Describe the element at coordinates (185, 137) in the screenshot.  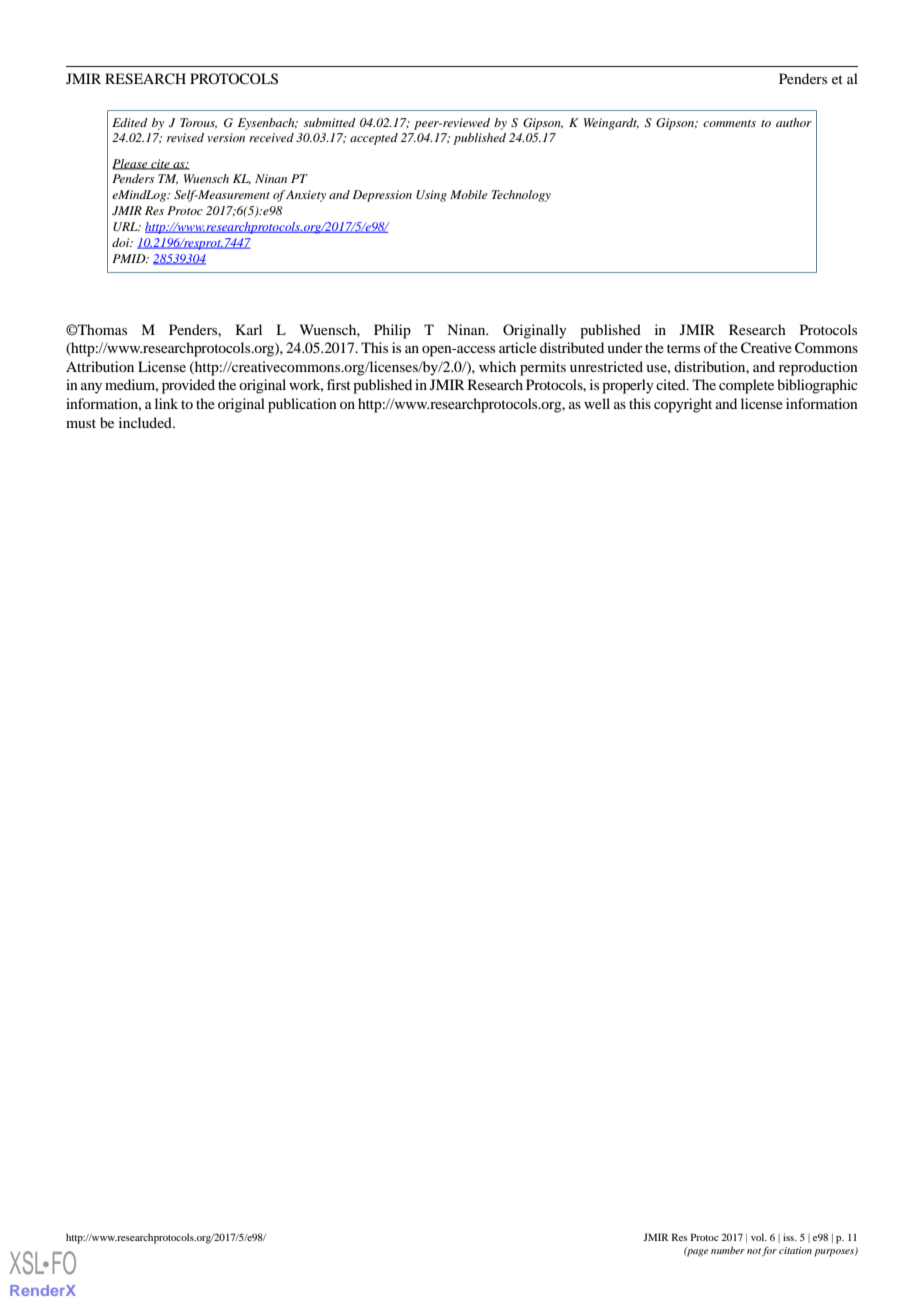
I see `revised` at that location.
